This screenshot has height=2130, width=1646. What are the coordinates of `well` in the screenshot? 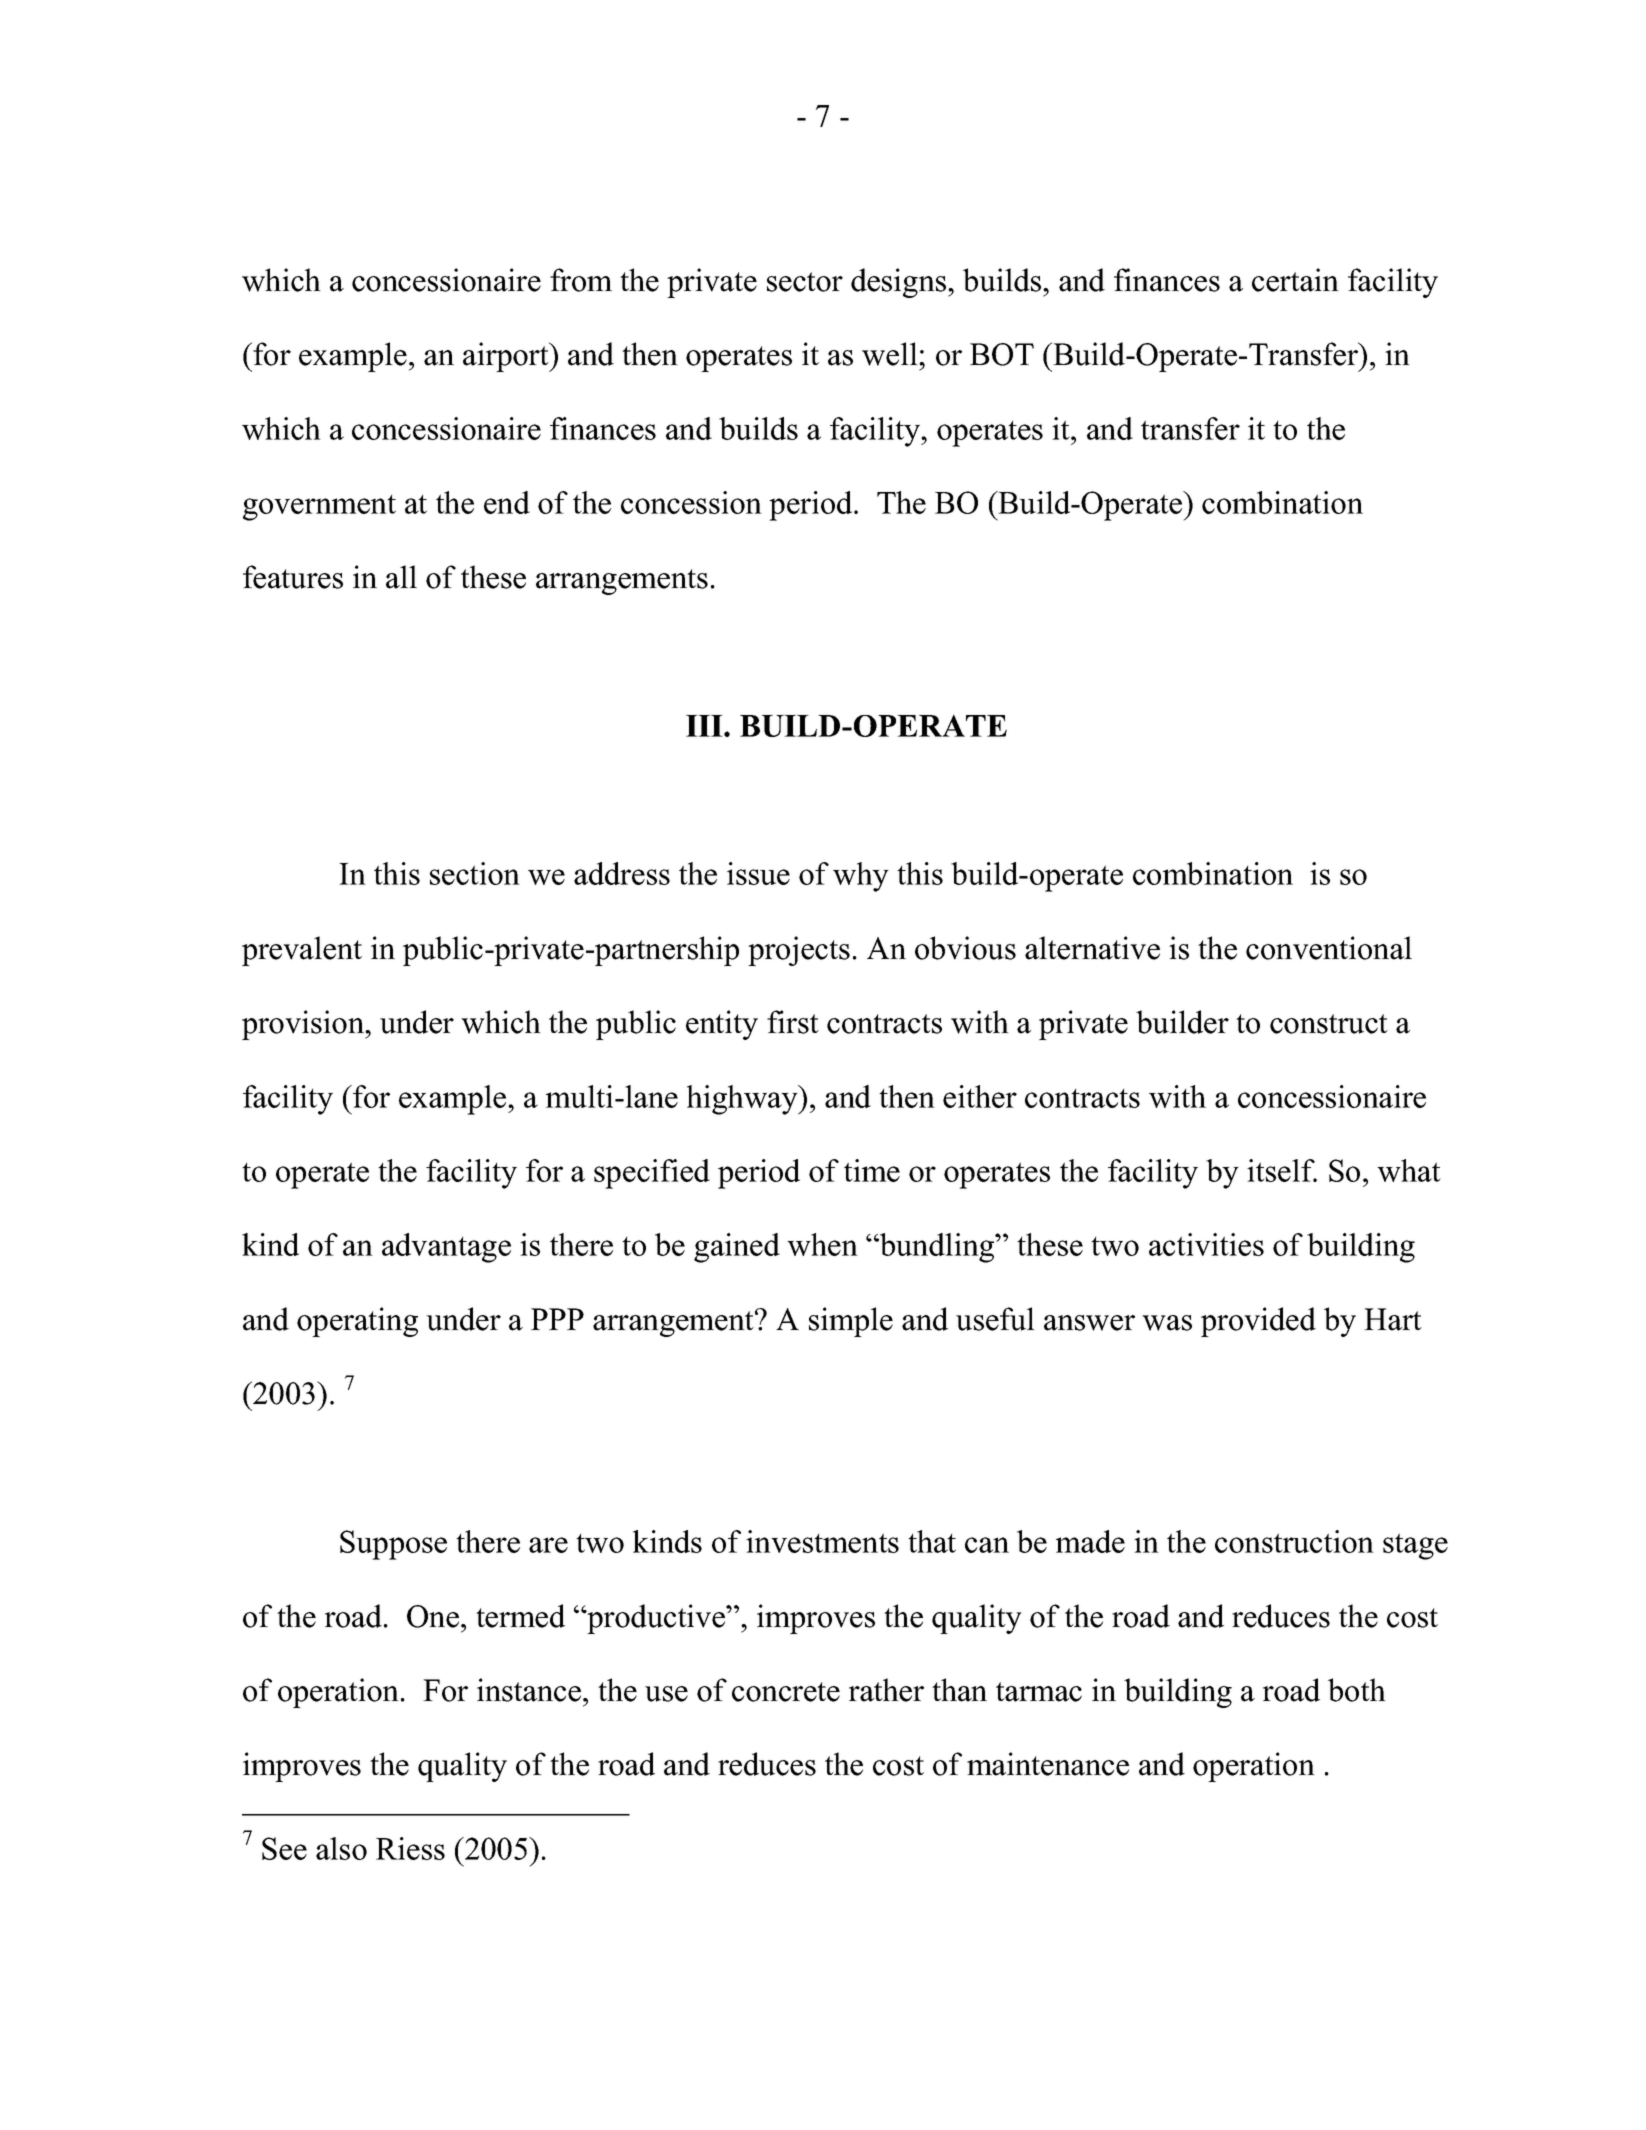 It's located at (891, 354).
